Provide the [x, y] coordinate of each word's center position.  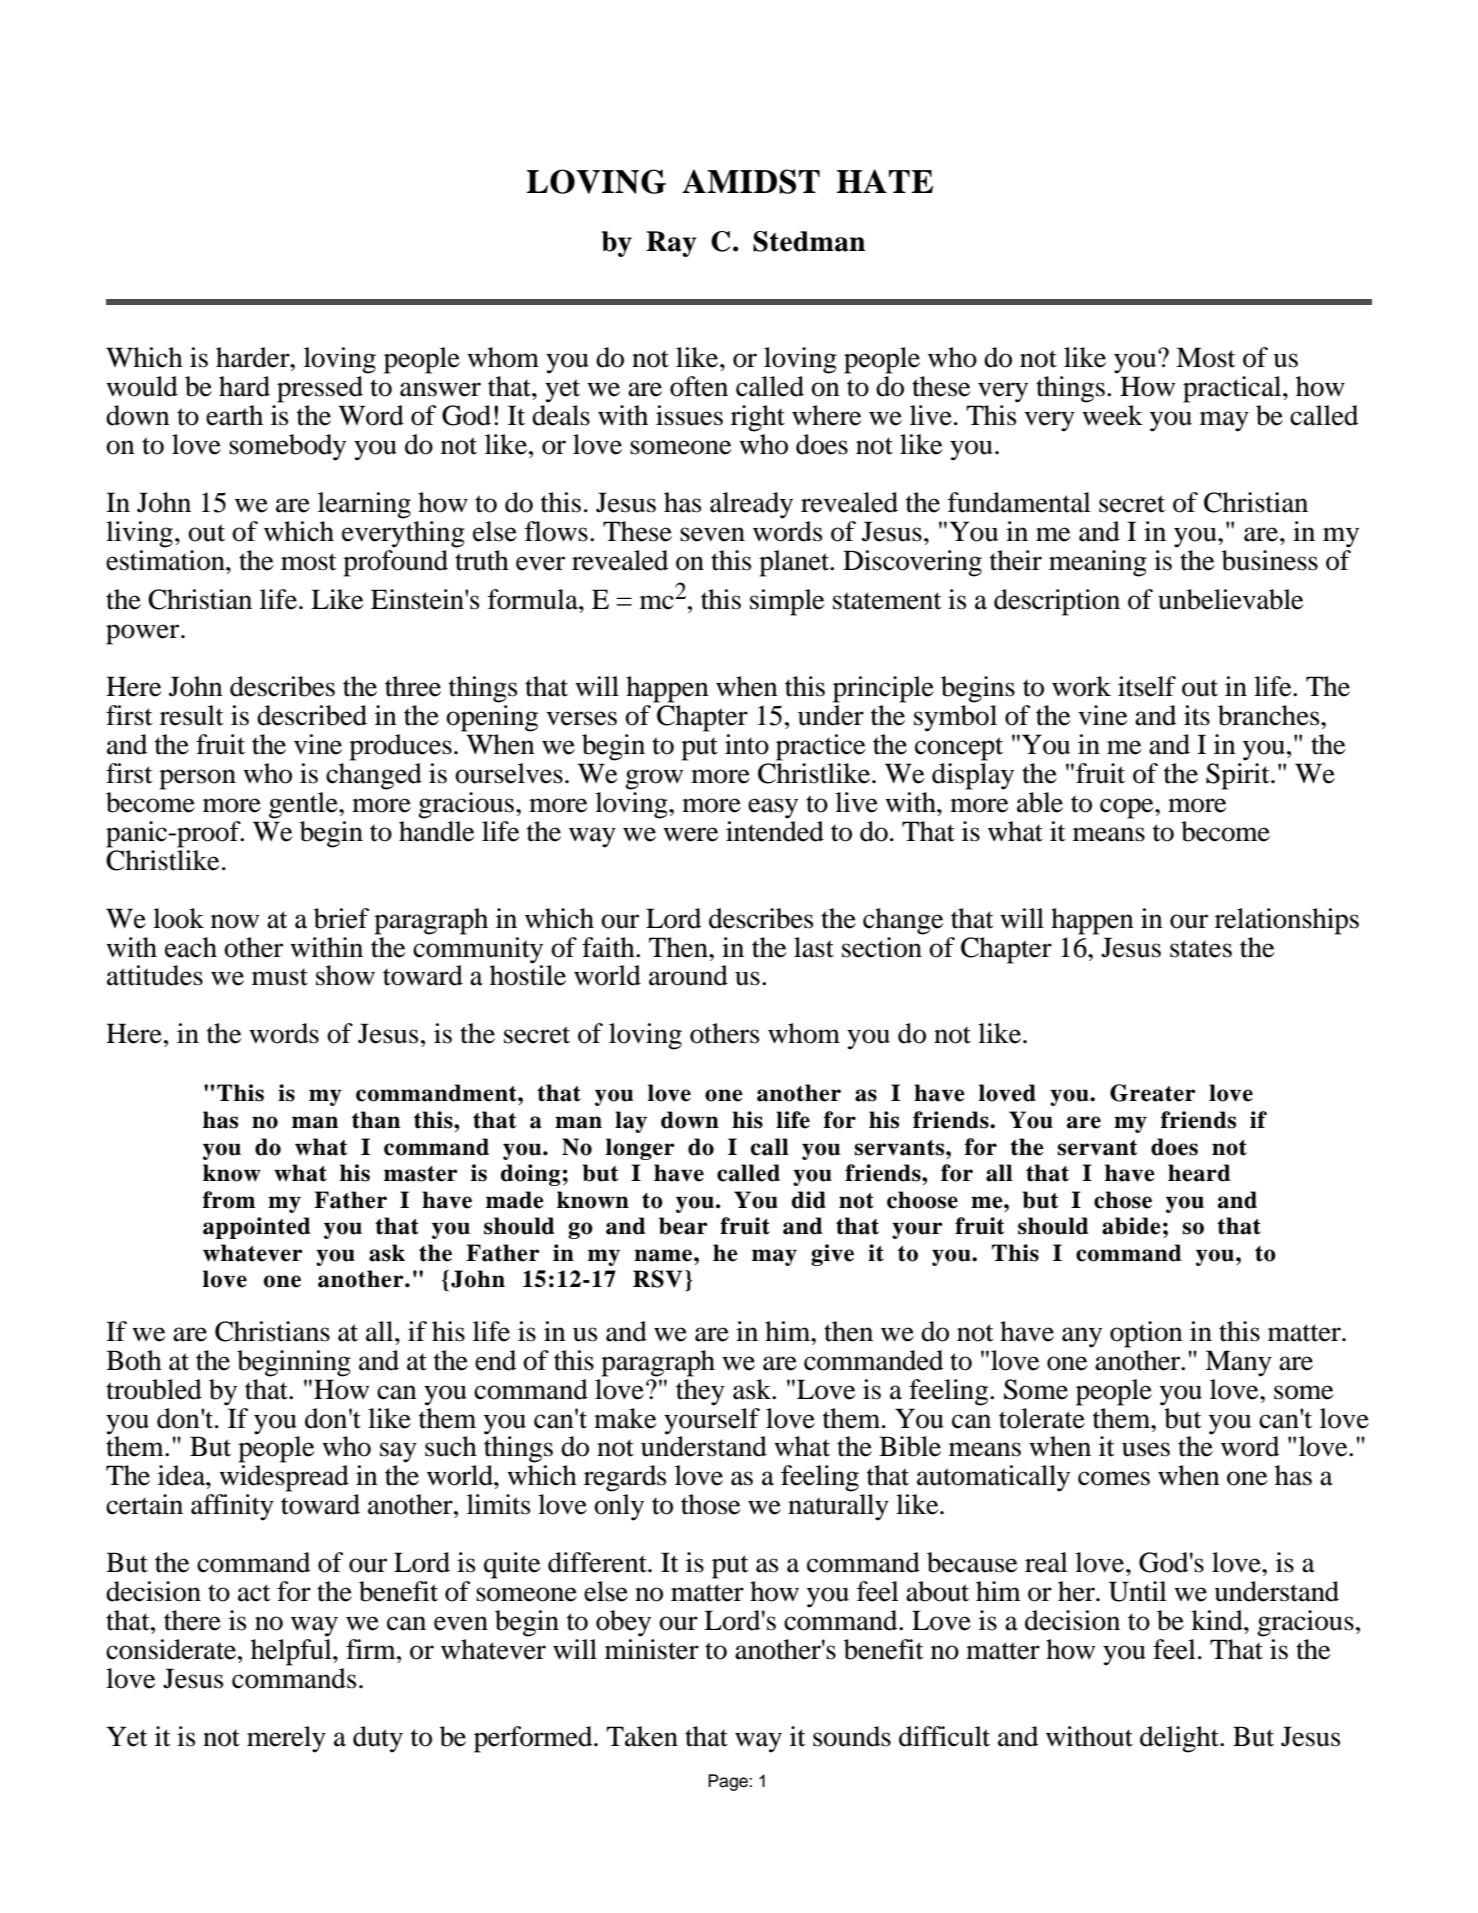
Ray [671, 244]
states [1201, 949]
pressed [320, 389]
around [688, 975]
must [280, 977]
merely [286, 1739]
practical [1233, 389]
